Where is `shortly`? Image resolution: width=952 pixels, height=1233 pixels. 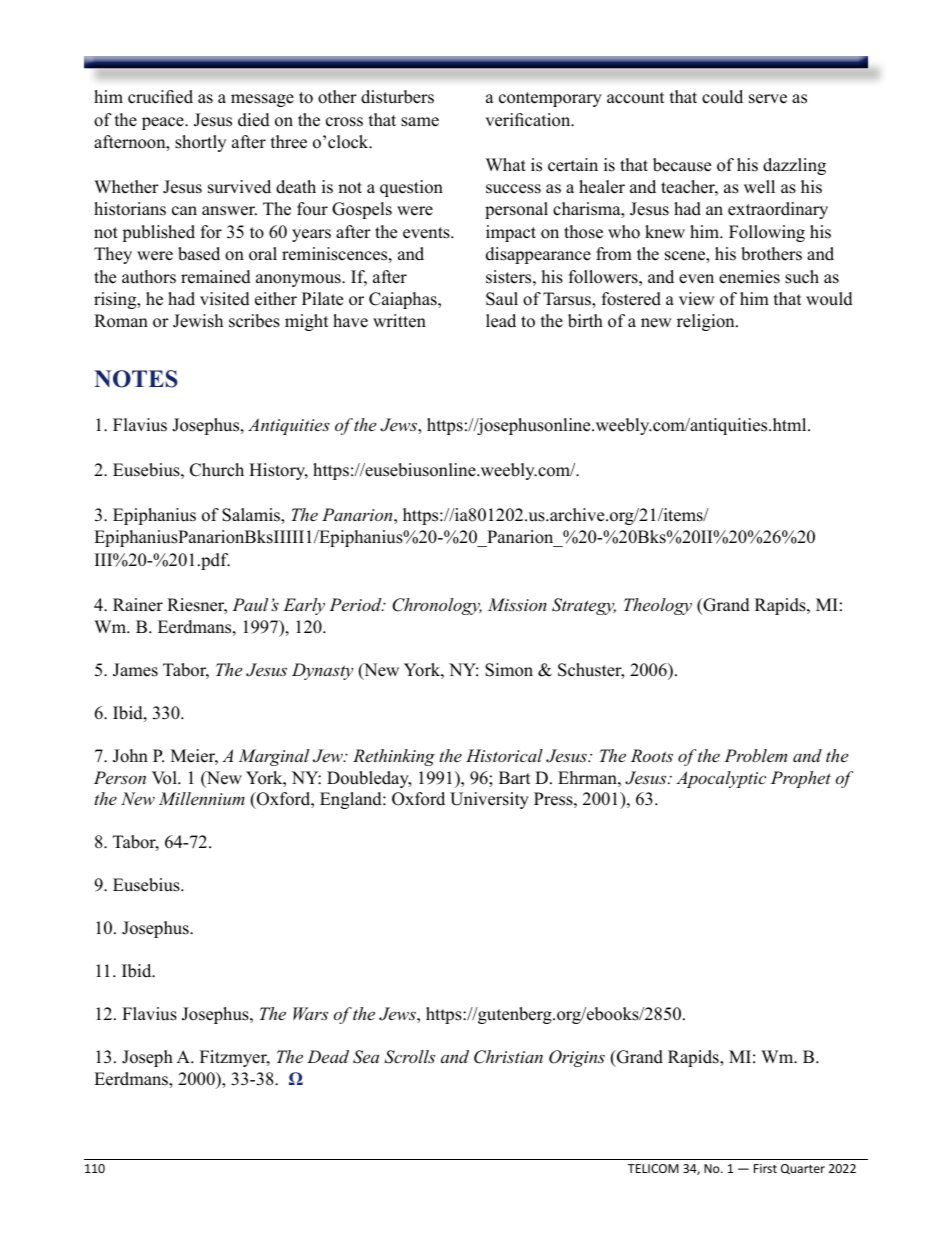
shortly is located at coordinates (200, 143).
